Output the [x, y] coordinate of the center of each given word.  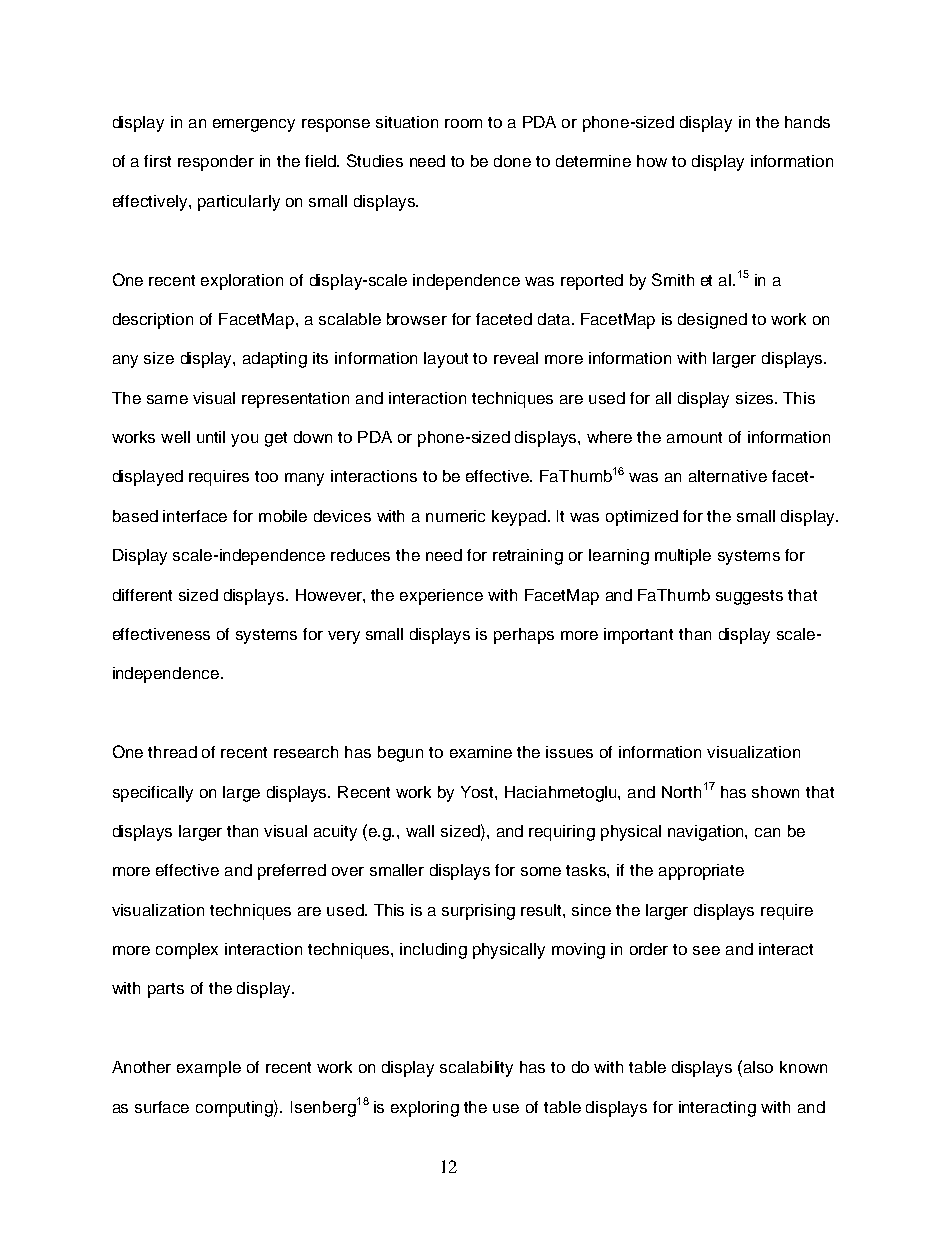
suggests [749, 597]
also [758, 1067]
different [142, 595]
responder [216, 163]
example [209, 1069]
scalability [476, 1069]
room [463, 123]
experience [441, 597]
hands [807, 122]
